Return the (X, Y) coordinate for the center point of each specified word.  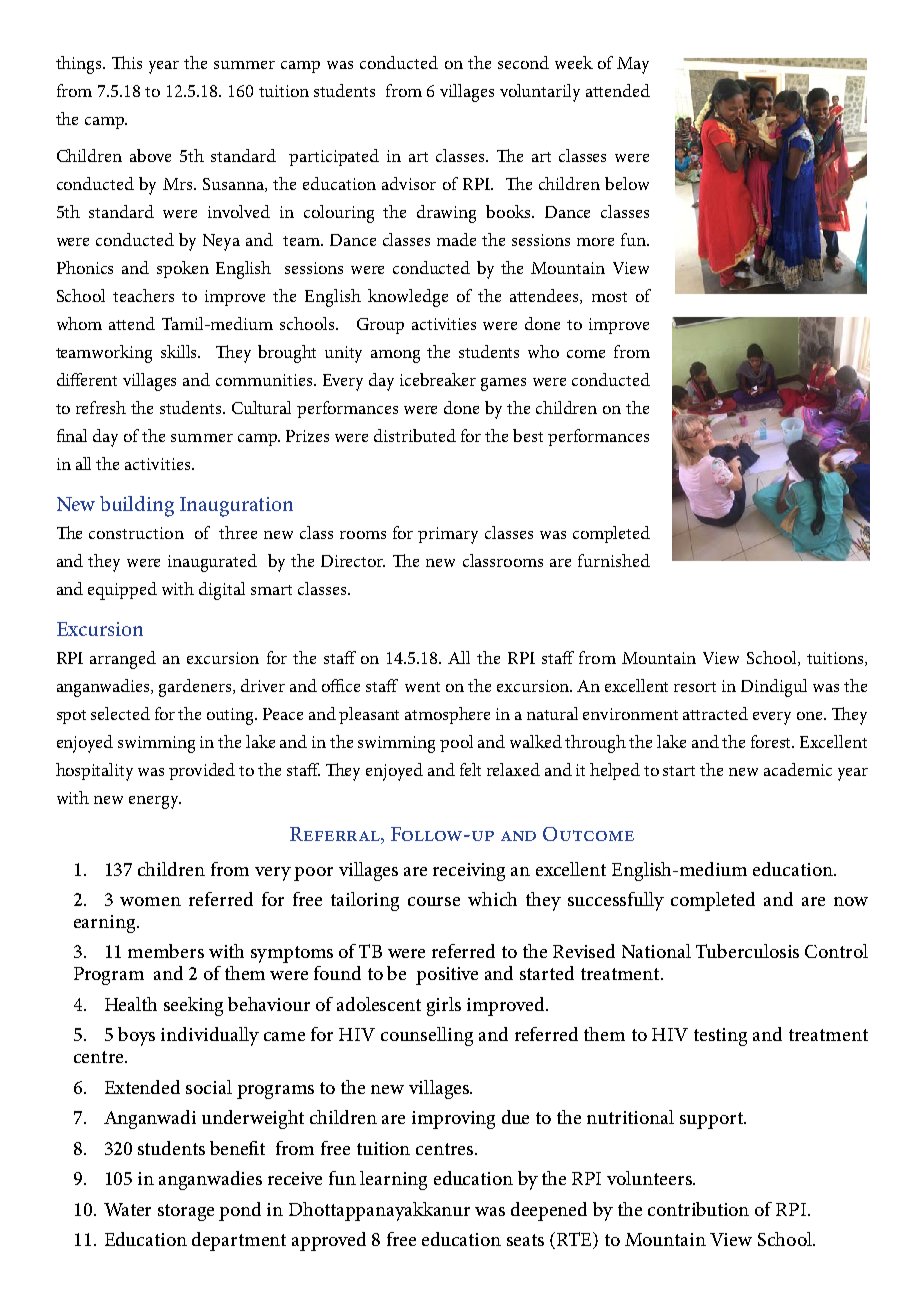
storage (186, 1212)
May (633, 65)
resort (695, 687)
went (422, 687)
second (523, 62)
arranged (123, 660)
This (127, 62)
